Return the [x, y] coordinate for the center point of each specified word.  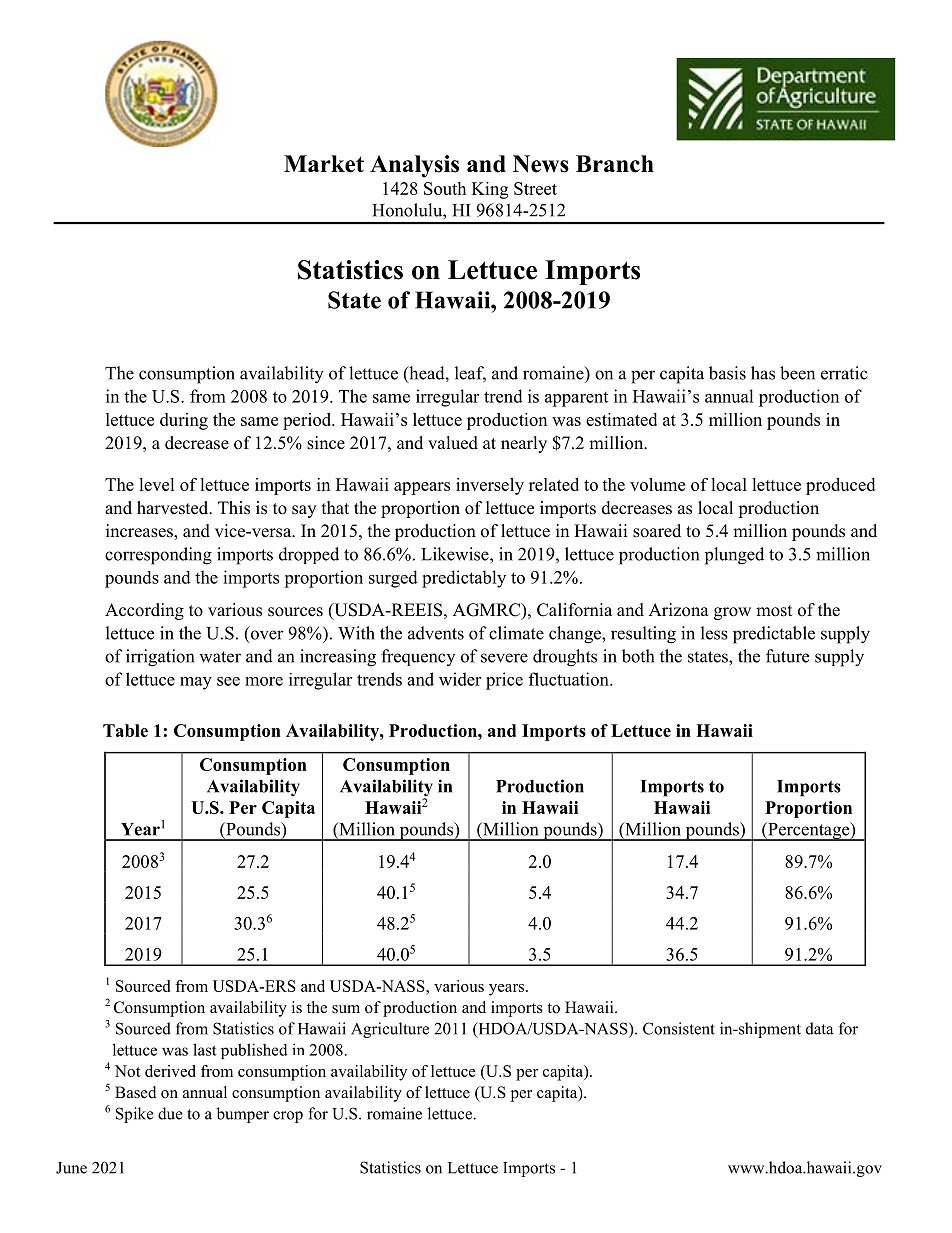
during [184, 421]
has [763, 373]
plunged [734, 556]
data [820, 1028]
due [170, 1113]
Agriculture [390, 1030]
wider [460, 679]
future [787, 656]
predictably [464, 579]
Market [324, 164]
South [445, 188]
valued [453, 443]
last [205, 1049]
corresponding [158, 556]
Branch [615, 164]
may [196, 683]
